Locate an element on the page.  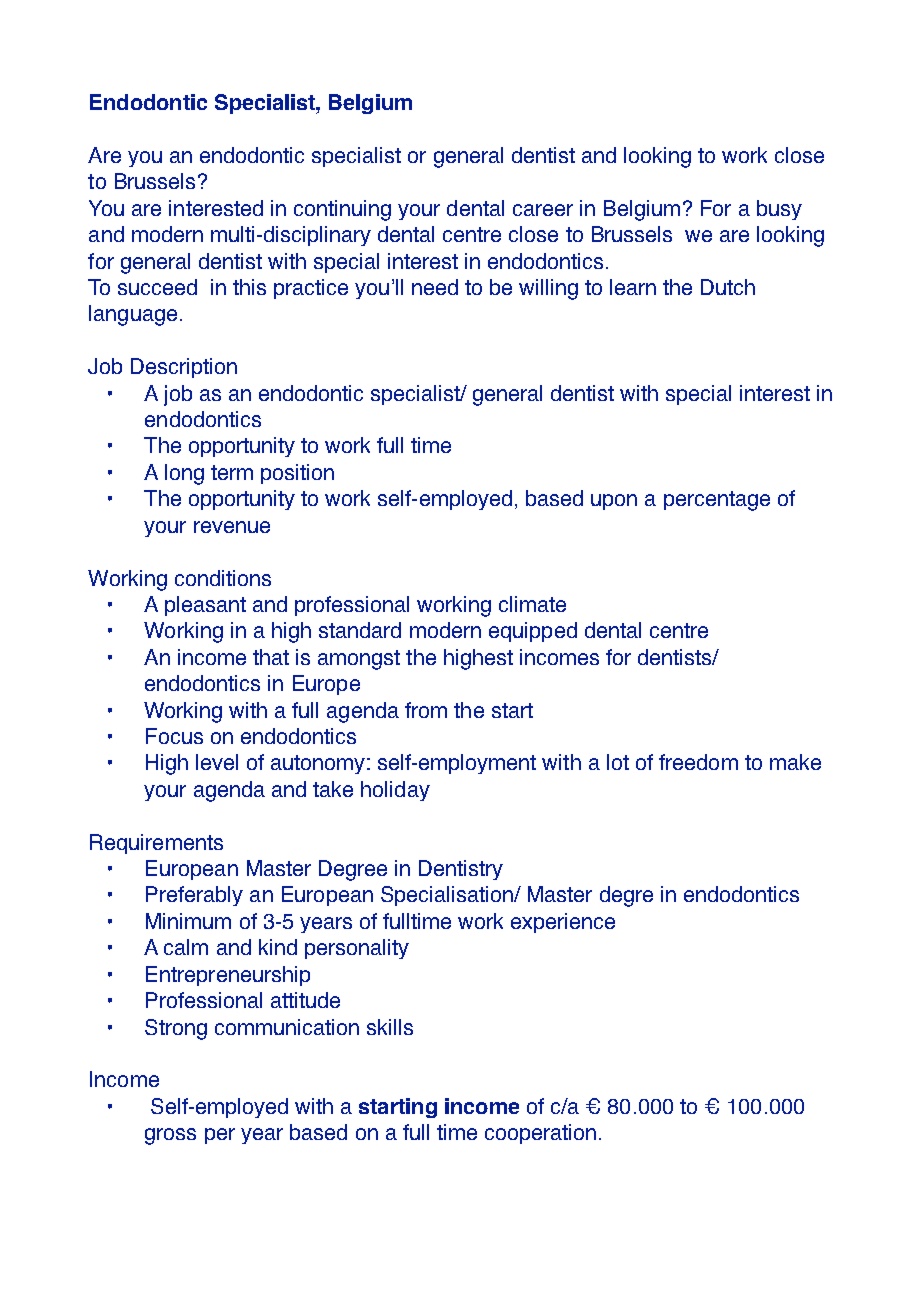
gross is located at coordinates (170, 1136).
